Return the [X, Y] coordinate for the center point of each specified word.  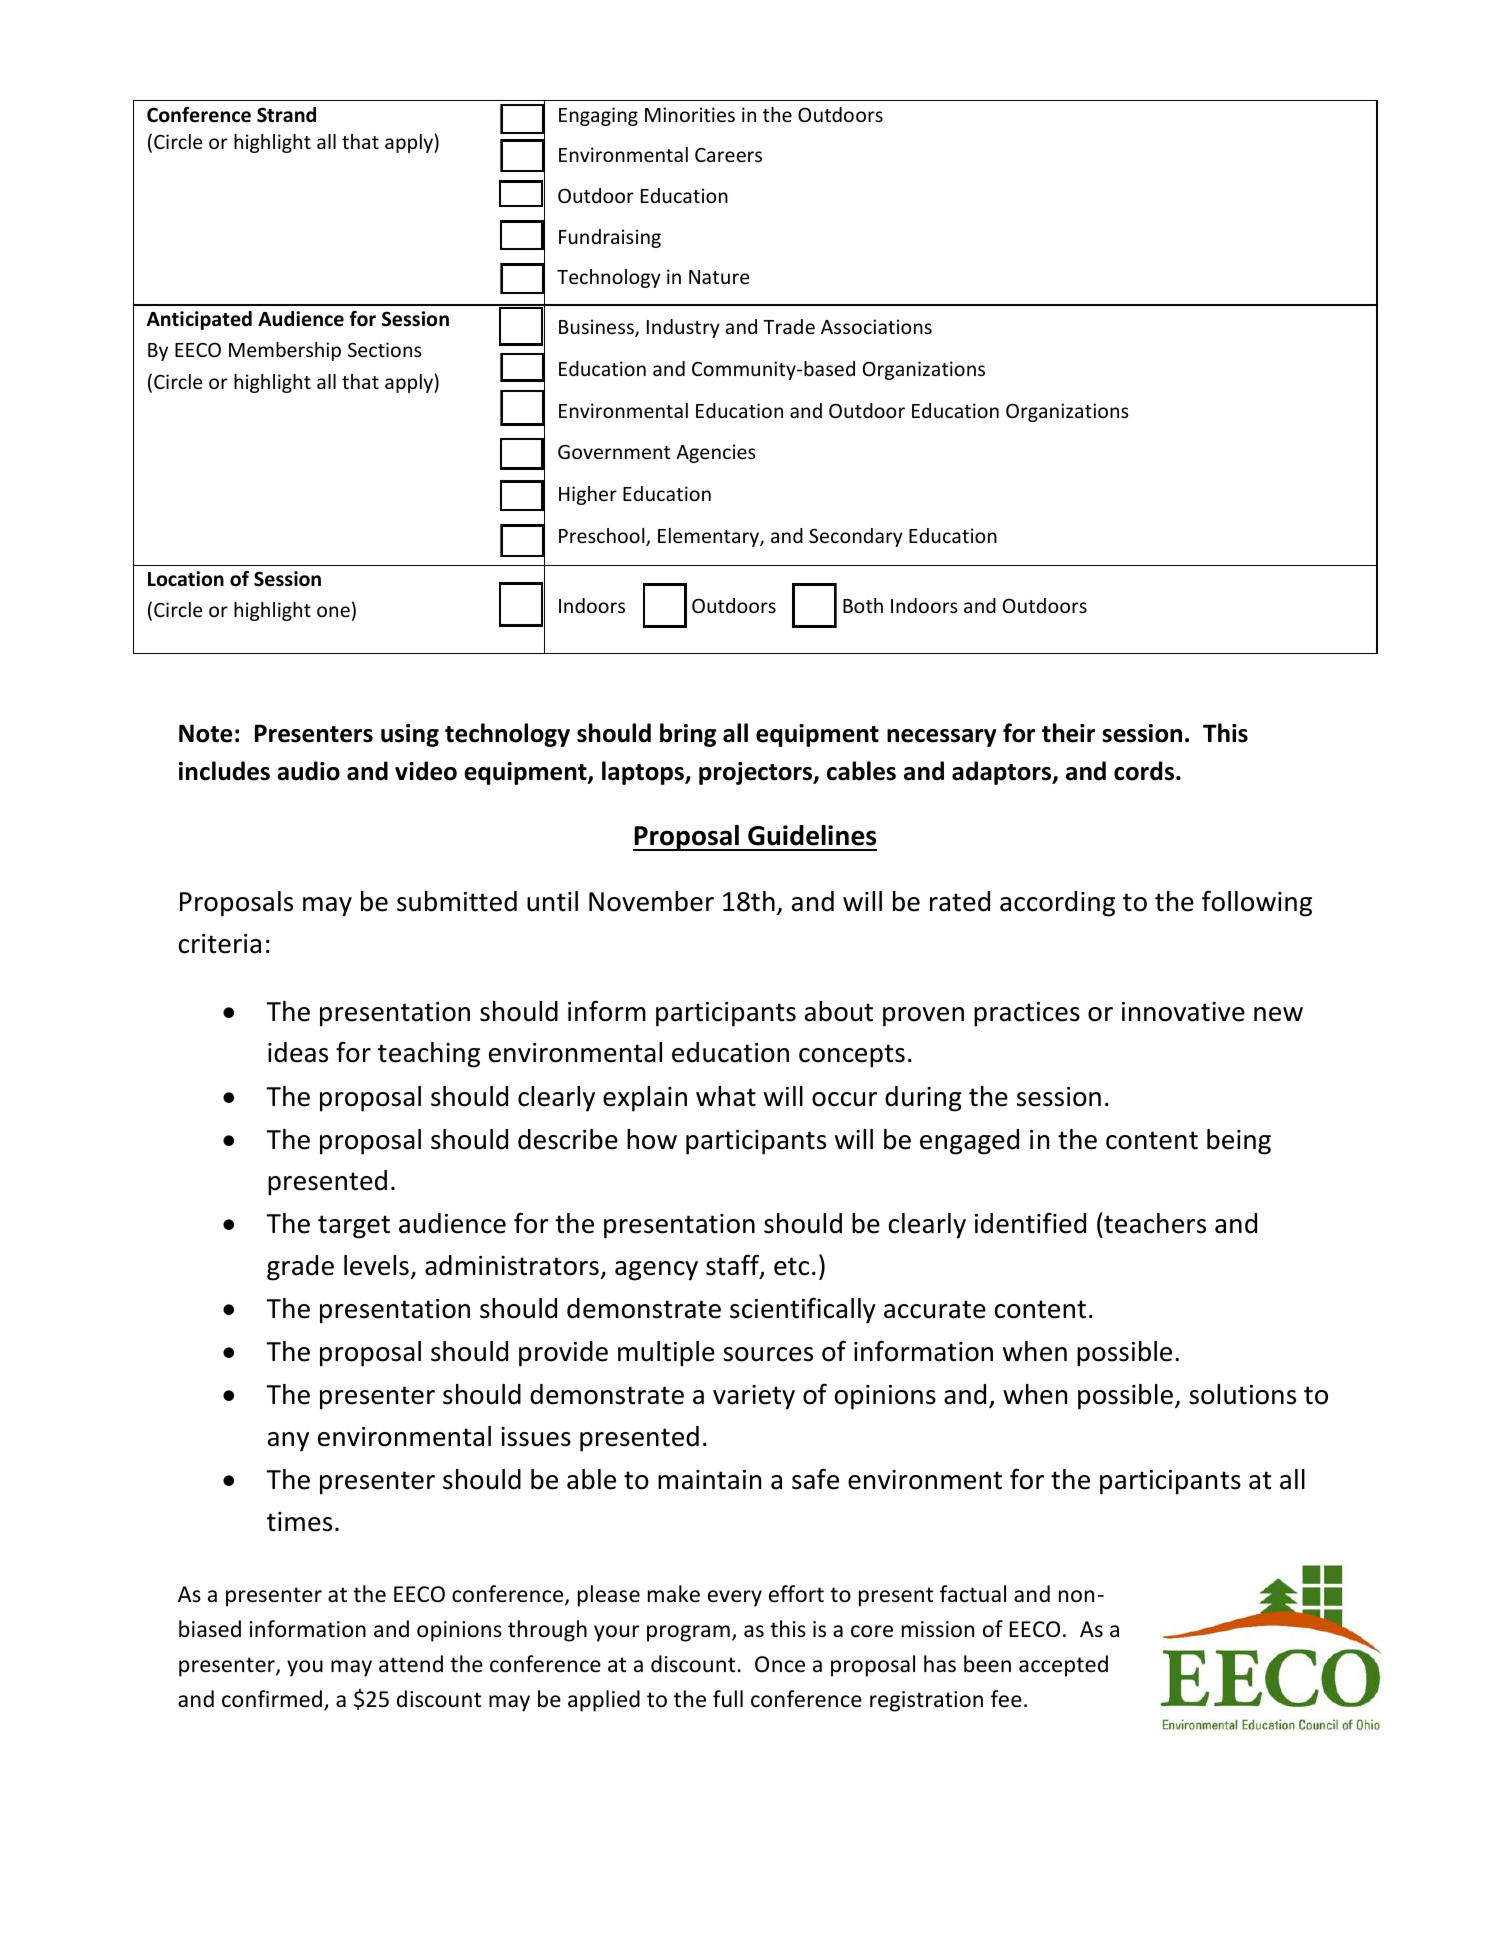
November [651, 901]
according [1057, 904]
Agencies [716, 453]
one [333, 611]
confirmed [272, 1699]
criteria [220, 944]
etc [791, 1266]
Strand [286, 115]
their [1068, 733]
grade [300, 1268]
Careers [728, 155]
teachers [1154, 1223]
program [688, 1633]
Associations [876, 326]
